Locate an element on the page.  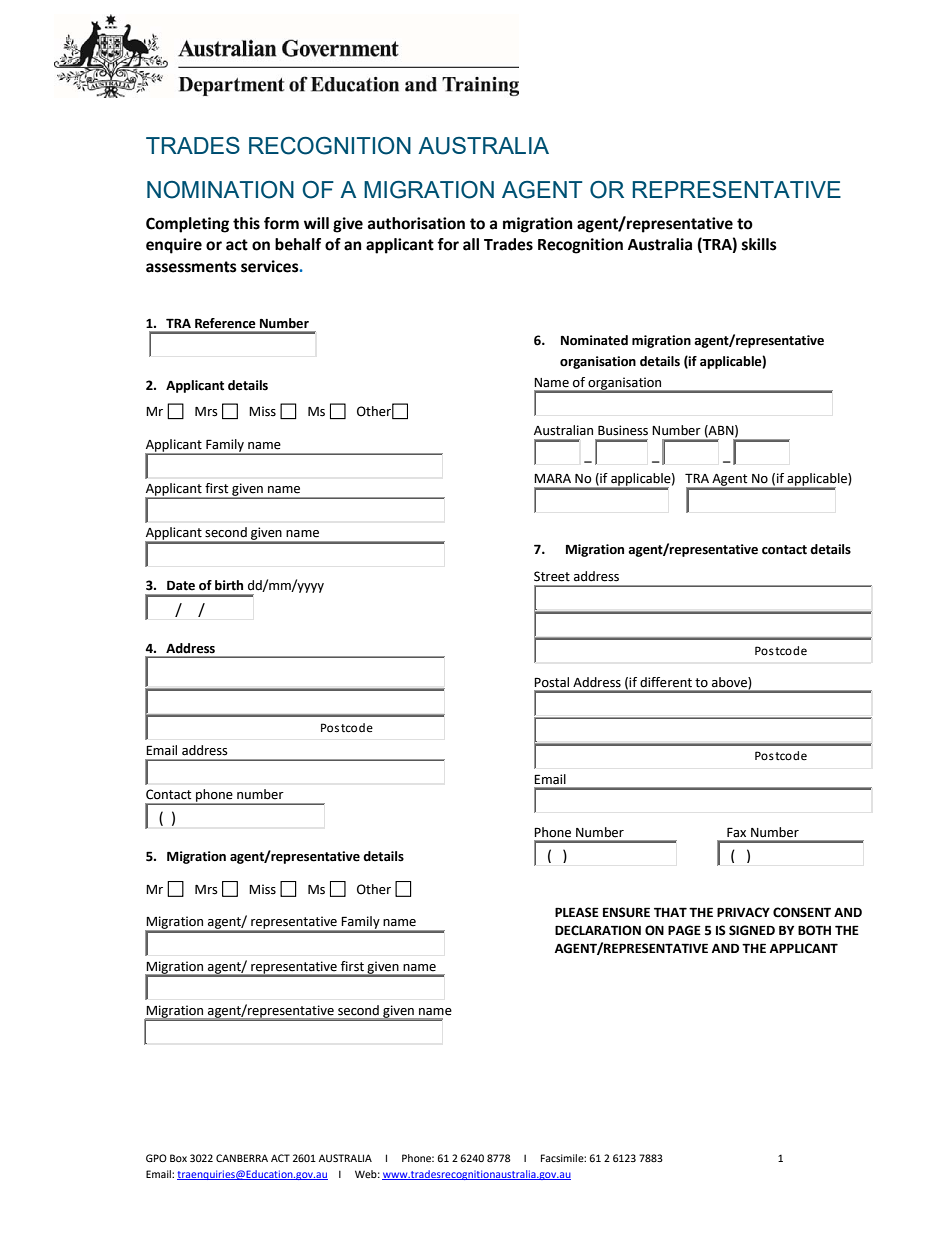
Fax is located at coordinates (736, 832).
